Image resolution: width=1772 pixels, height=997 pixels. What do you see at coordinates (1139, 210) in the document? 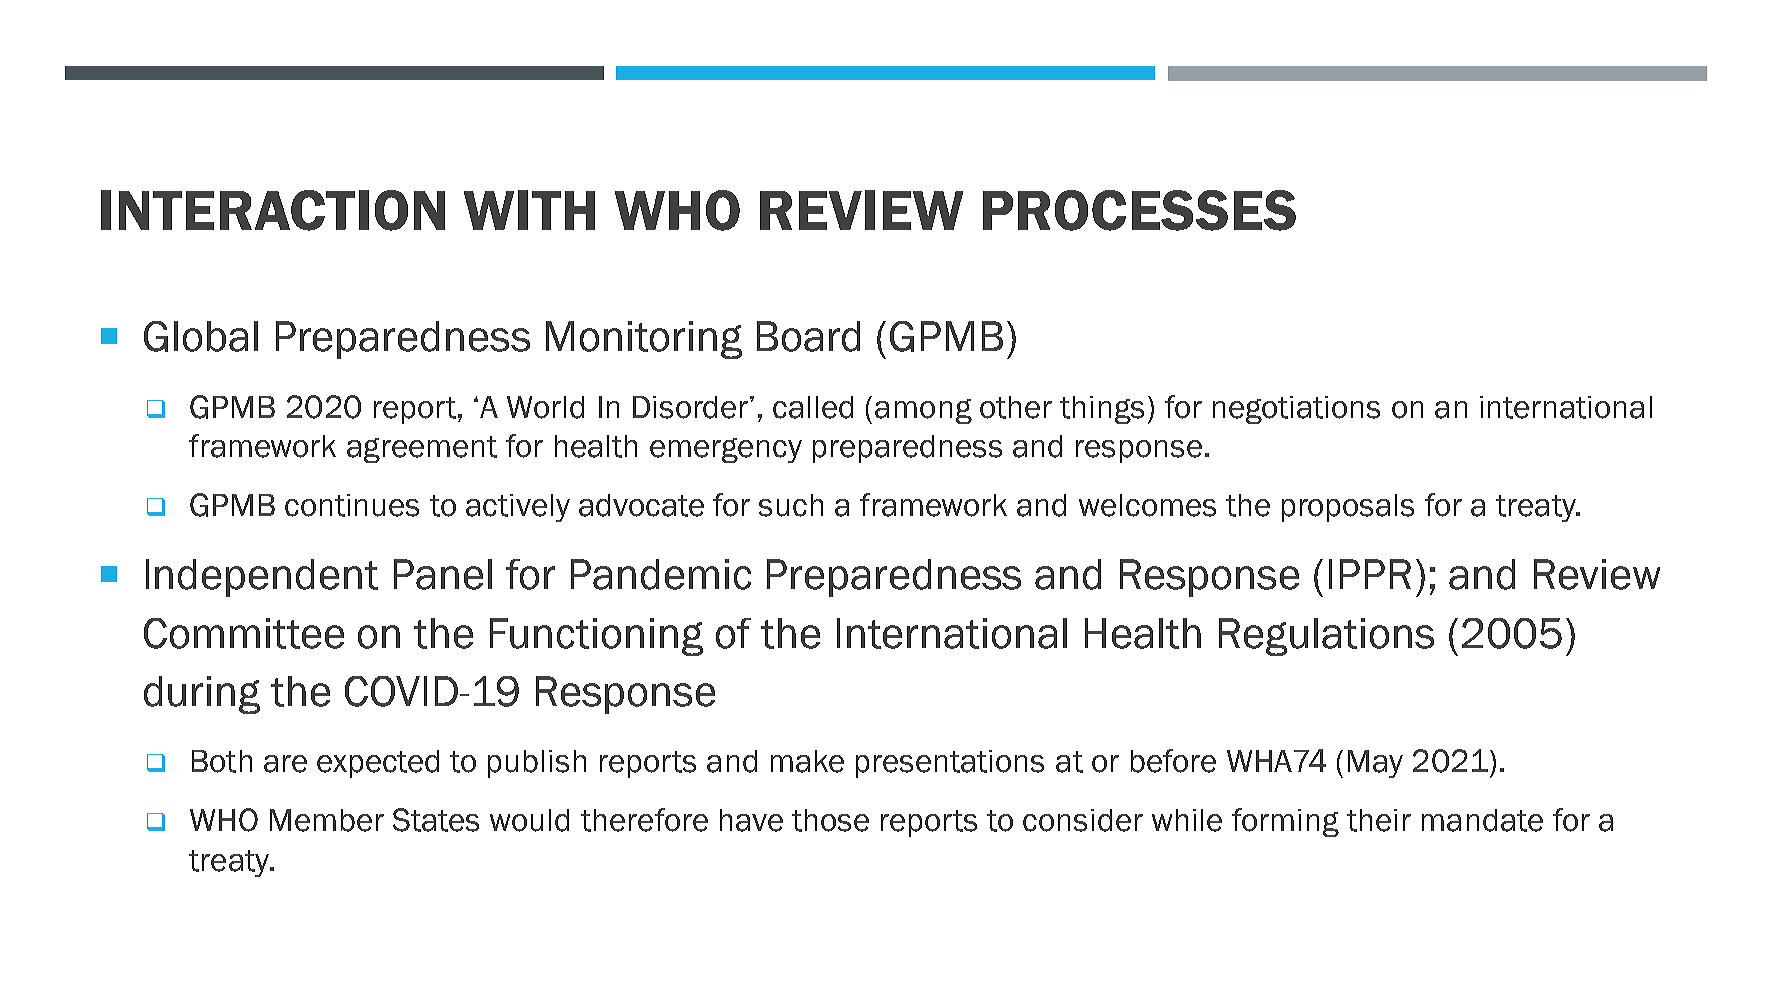
I see `PROCESSES` at bounding box center [1139, 210].
